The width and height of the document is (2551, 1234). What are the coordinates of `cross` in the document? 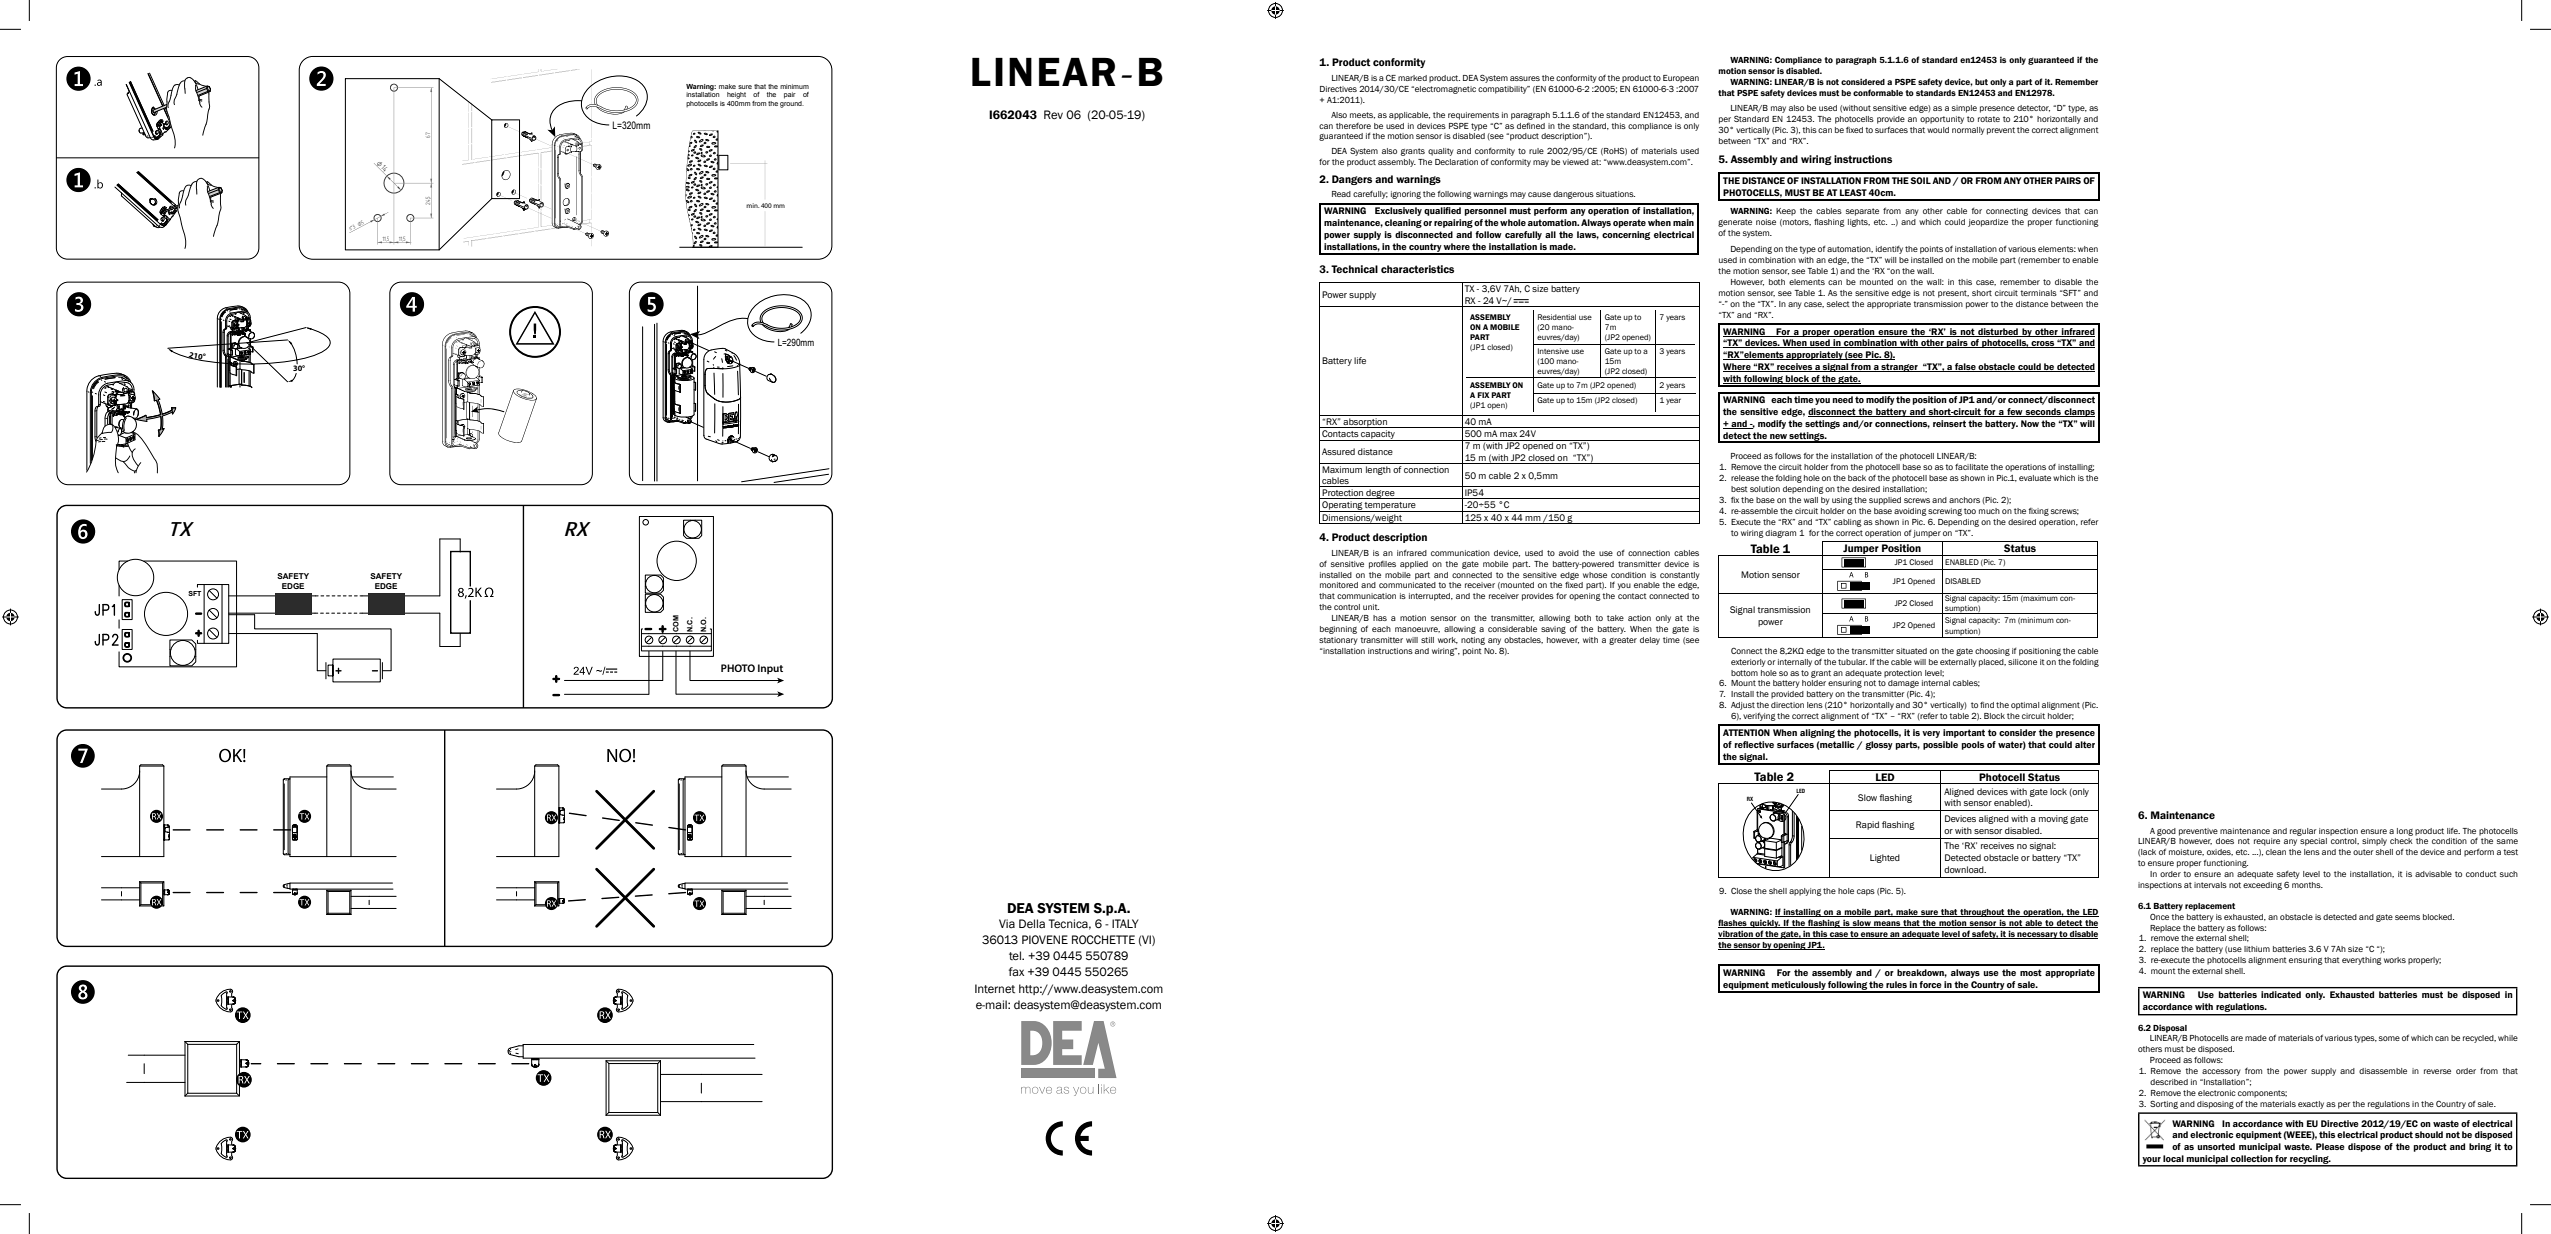 It's located at (2043, 344).
